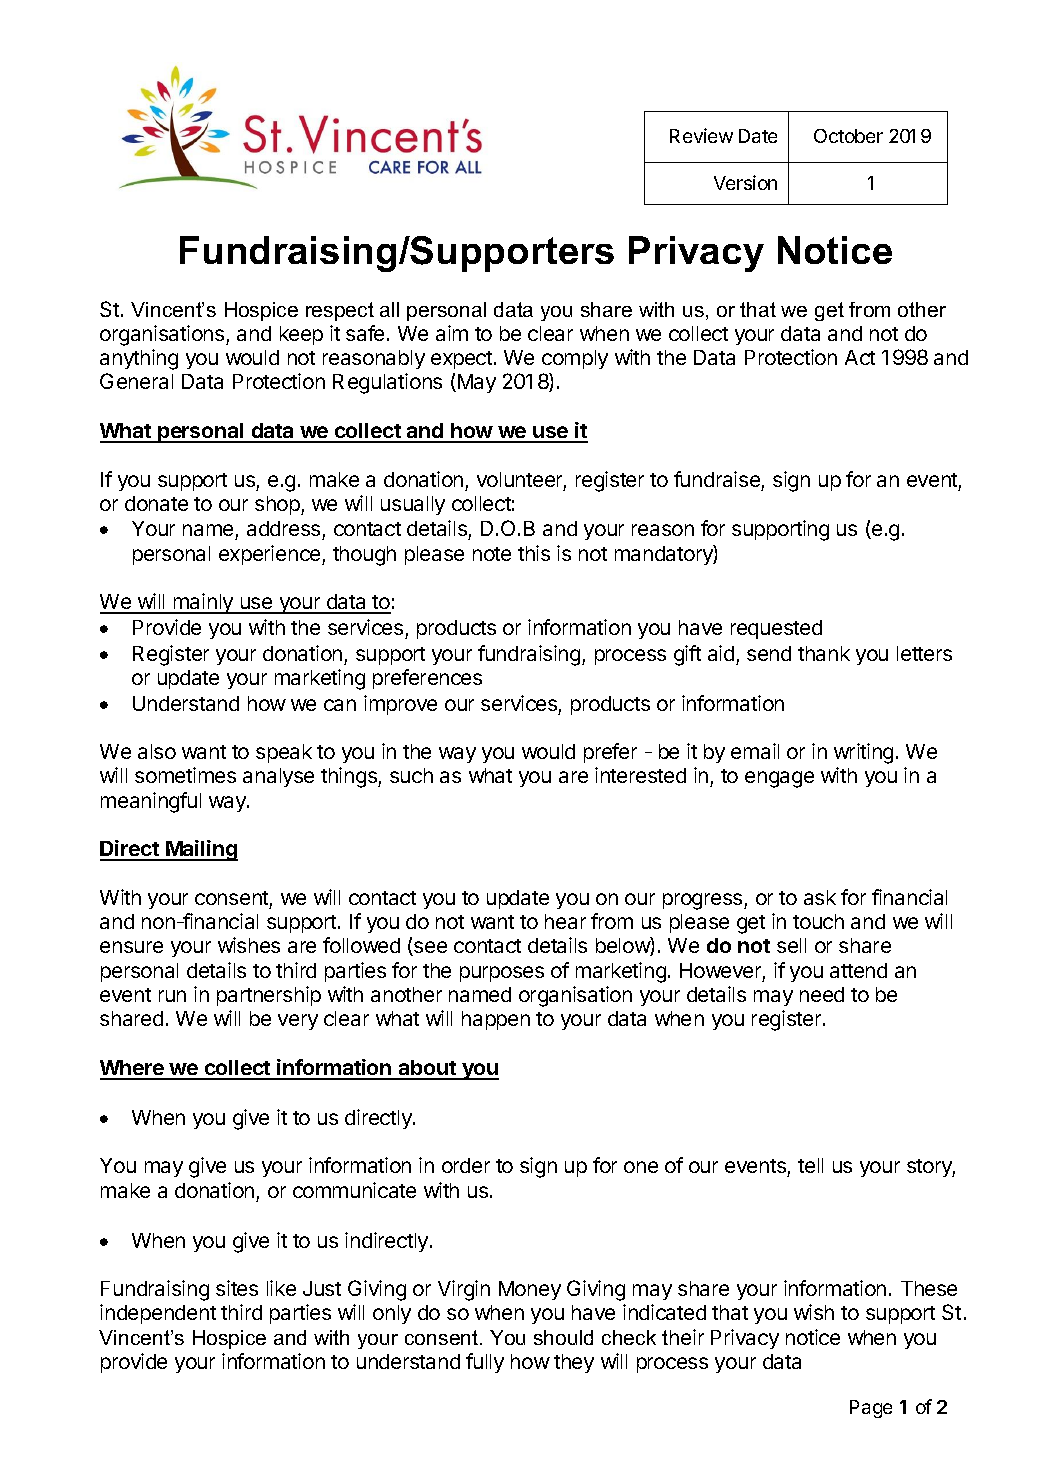 Image resolution: width=1047 pixels, height=1481 pixels. I want to click on respect, so click(340, 311).
